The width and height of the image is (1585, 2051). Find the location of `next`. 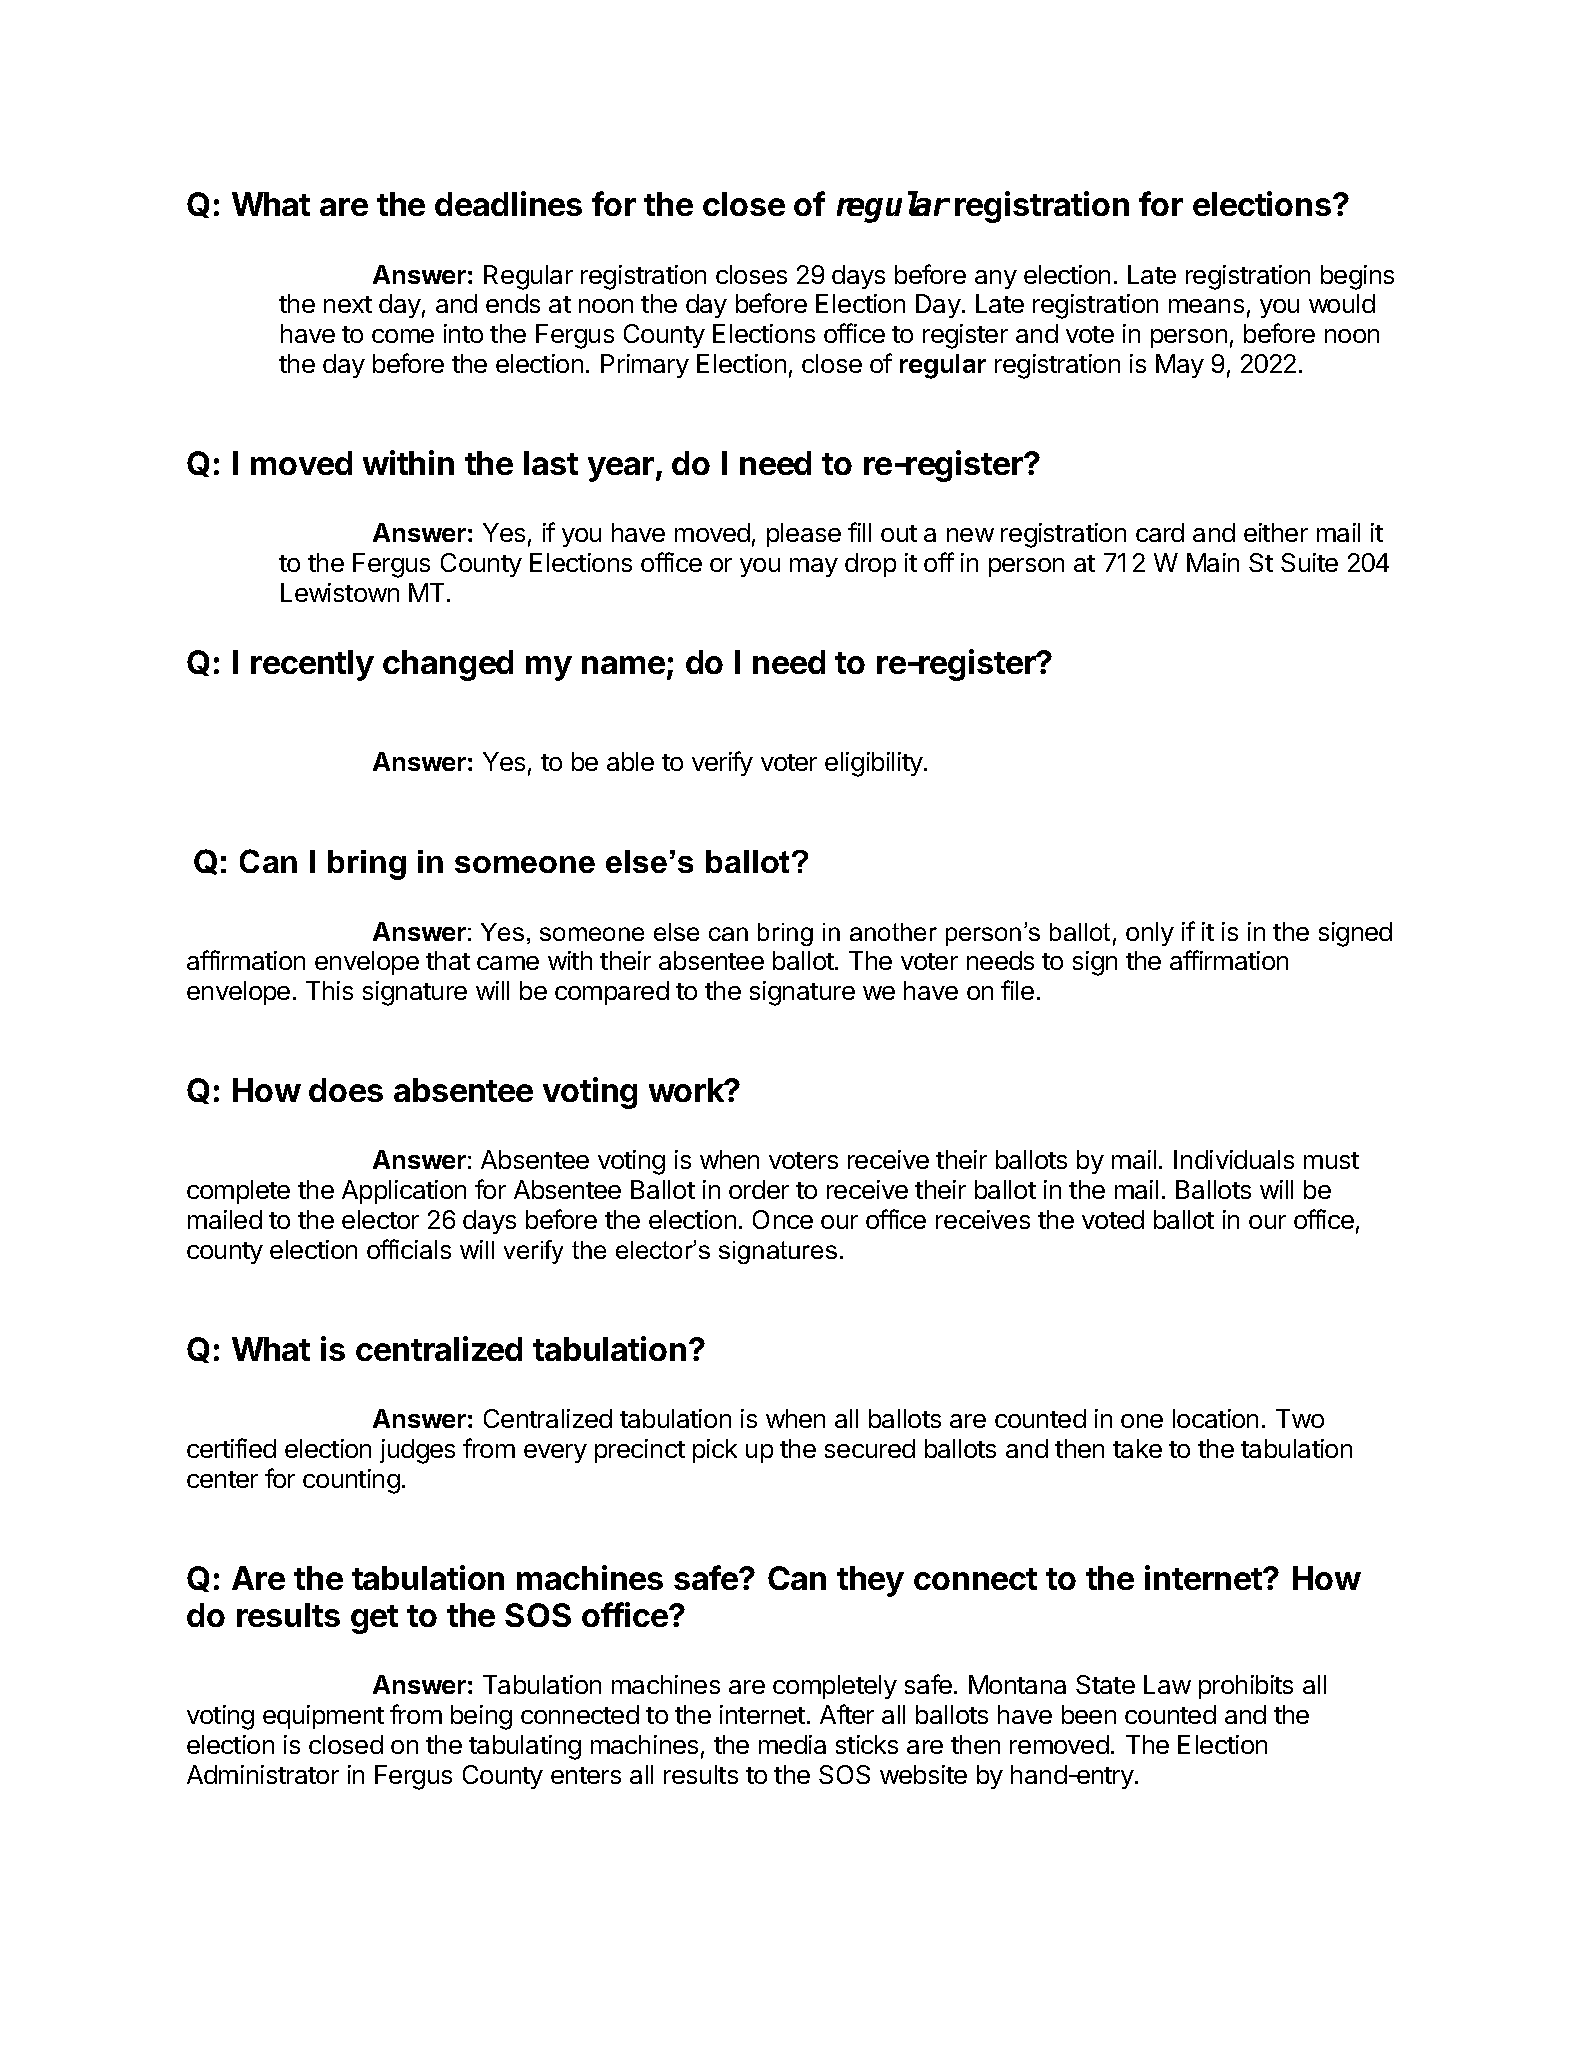

next is located at coordinates (348, 304).
